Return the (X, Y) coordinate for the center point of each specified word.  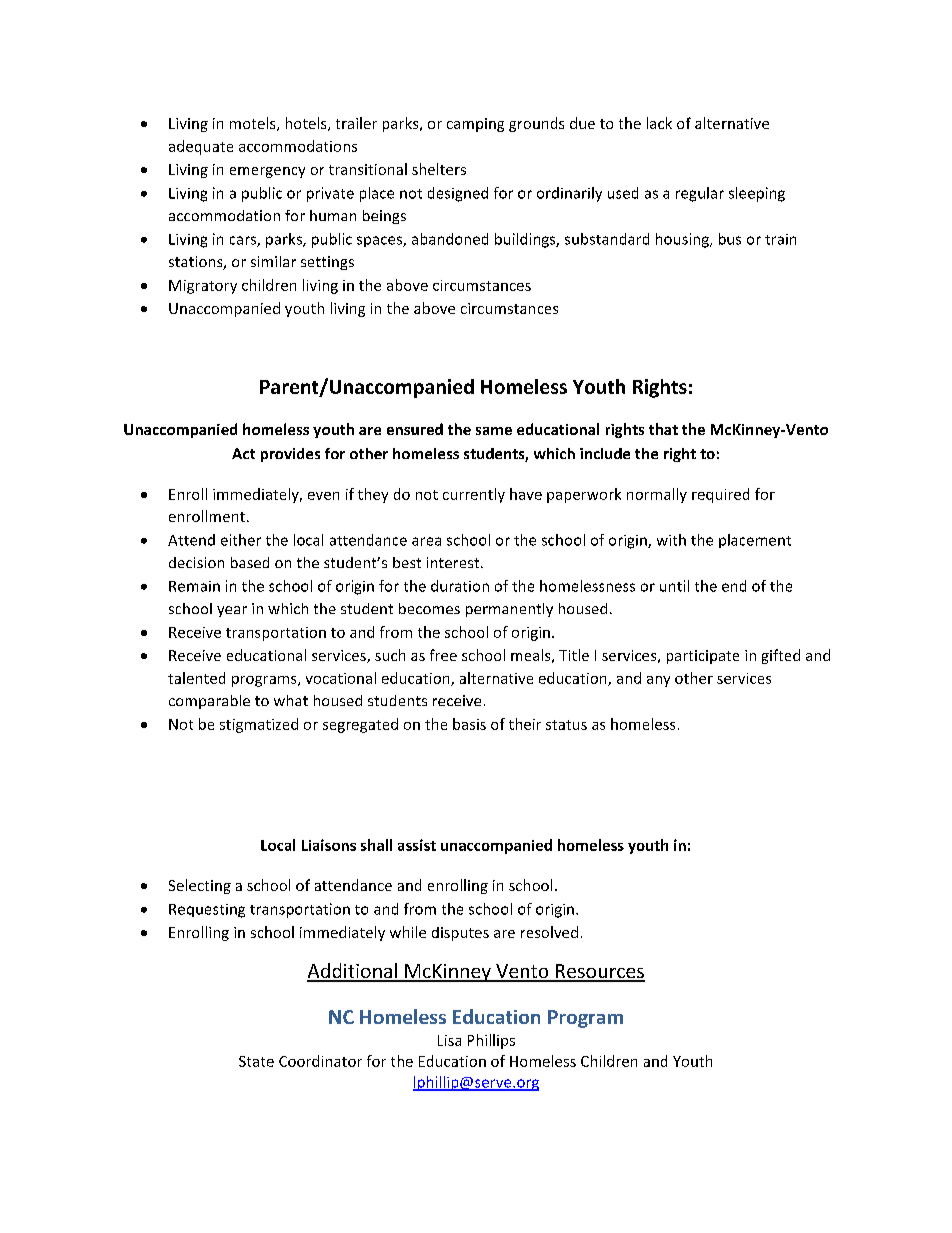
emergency (267, 172)
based (250, 562)
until (674, 586)
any (658, 681)
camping (475, 125)
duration (460, 586)
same (494, 431)
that (663, 429)
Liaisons (329, 845)
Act (243, 453)
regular (700, 194)
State (256, 1061)
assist (417, 845)
